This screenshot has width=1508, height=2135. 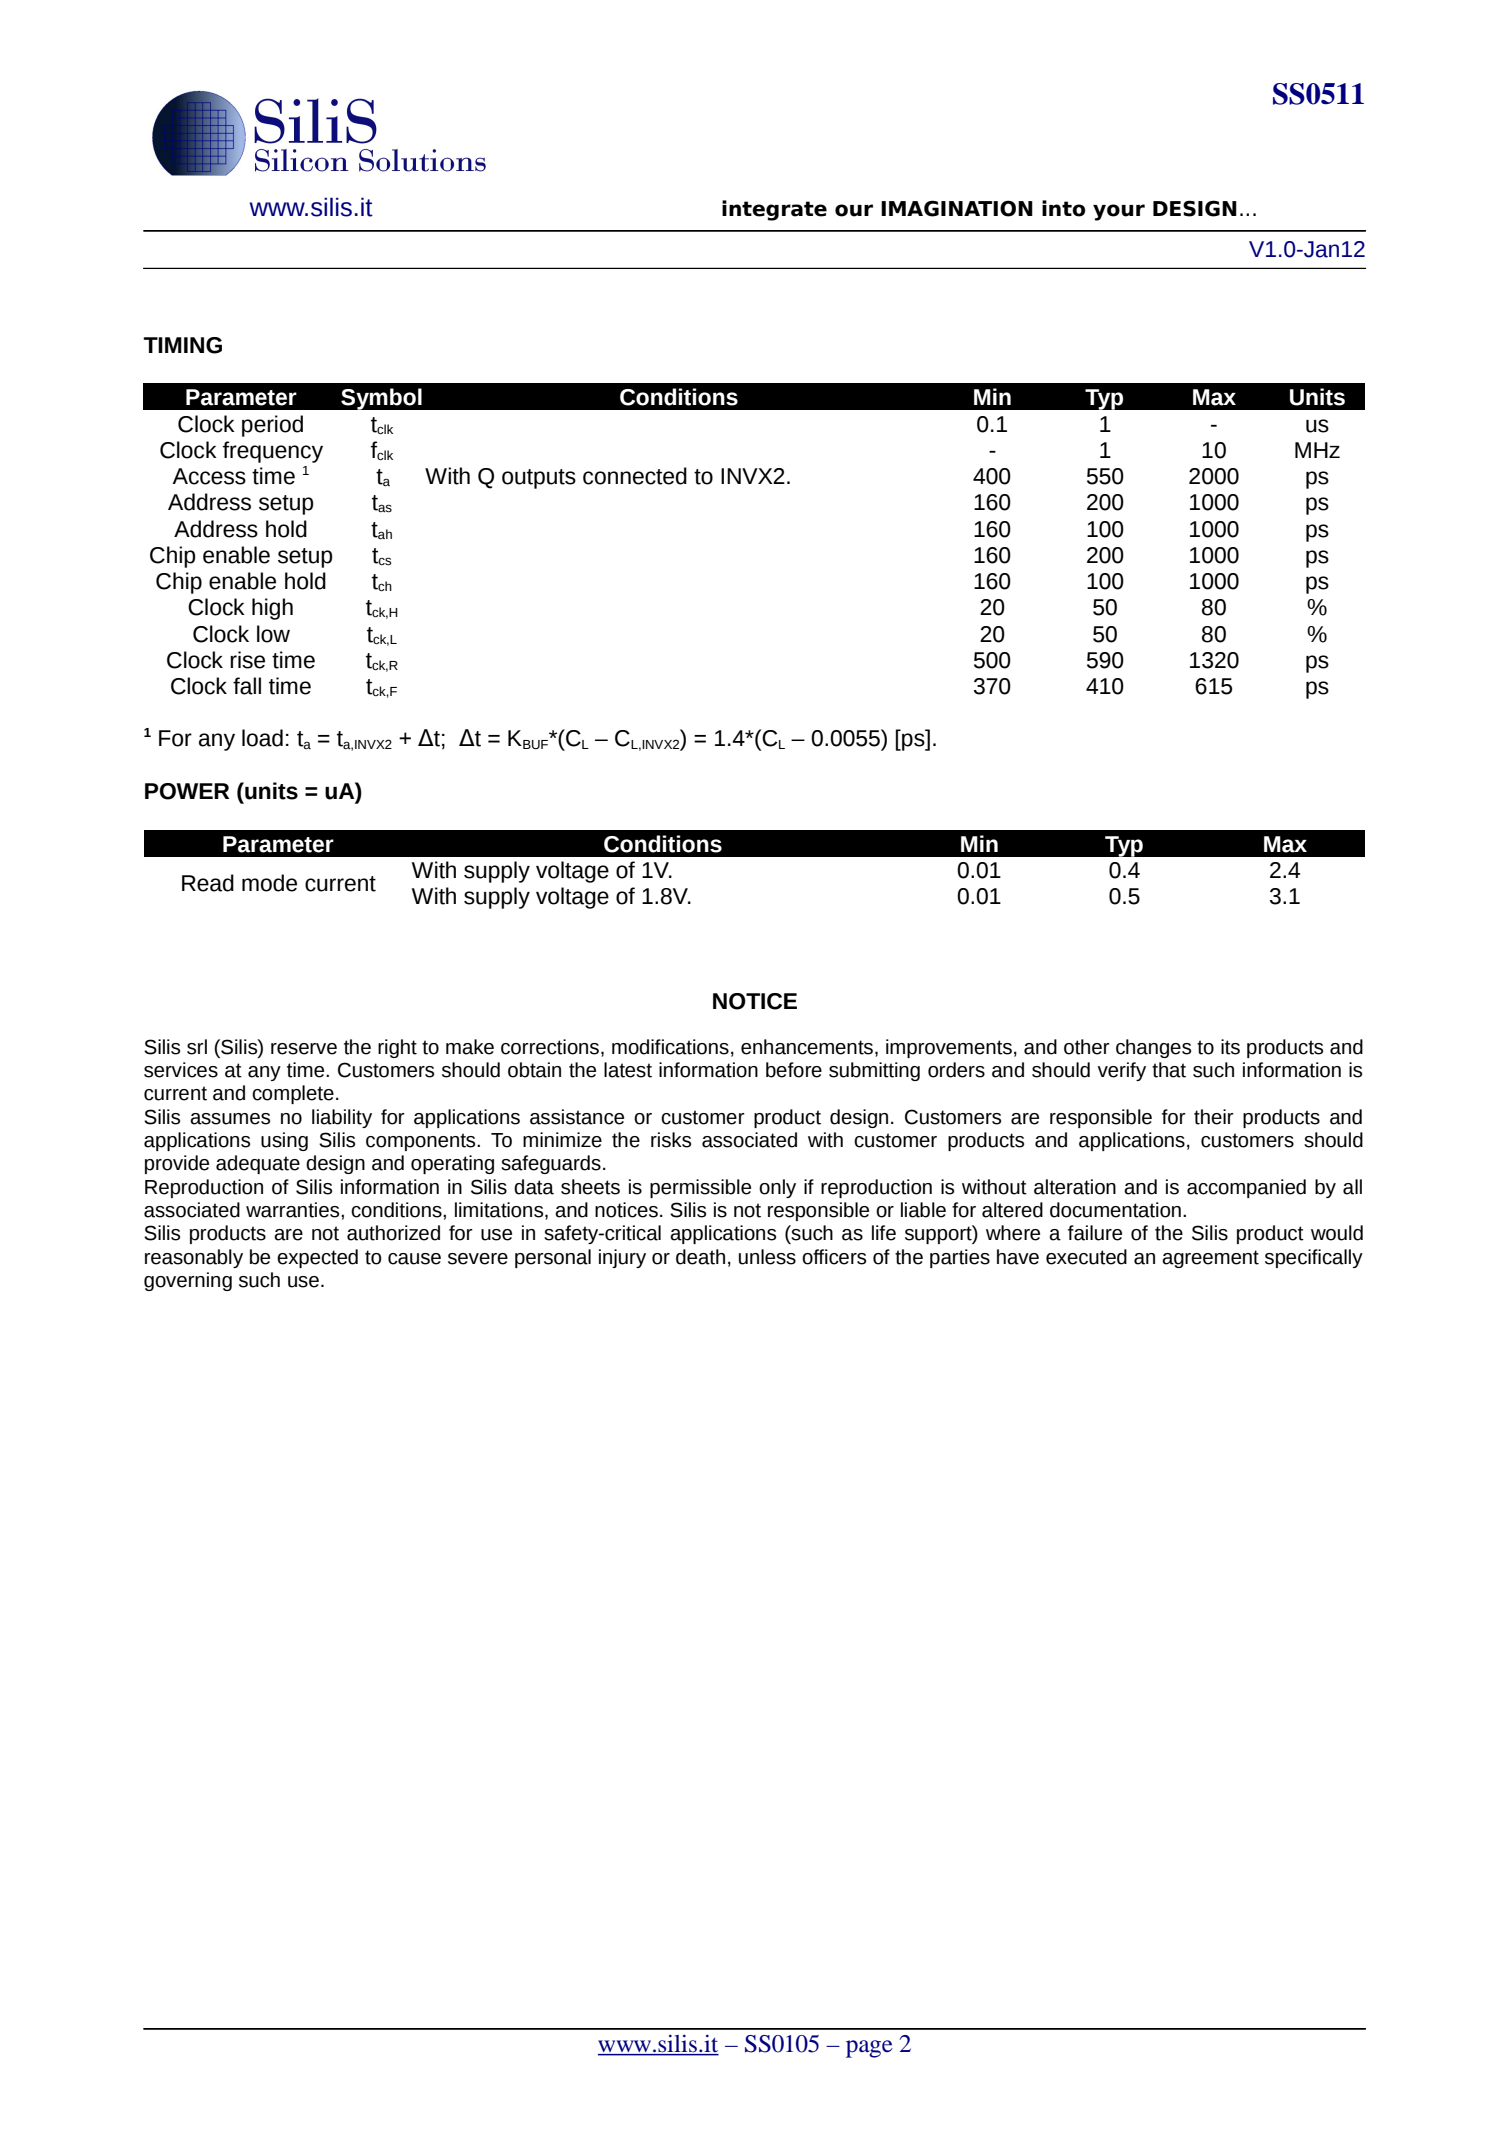 I want to click on enhancements, so click(x=807, y=1047).
